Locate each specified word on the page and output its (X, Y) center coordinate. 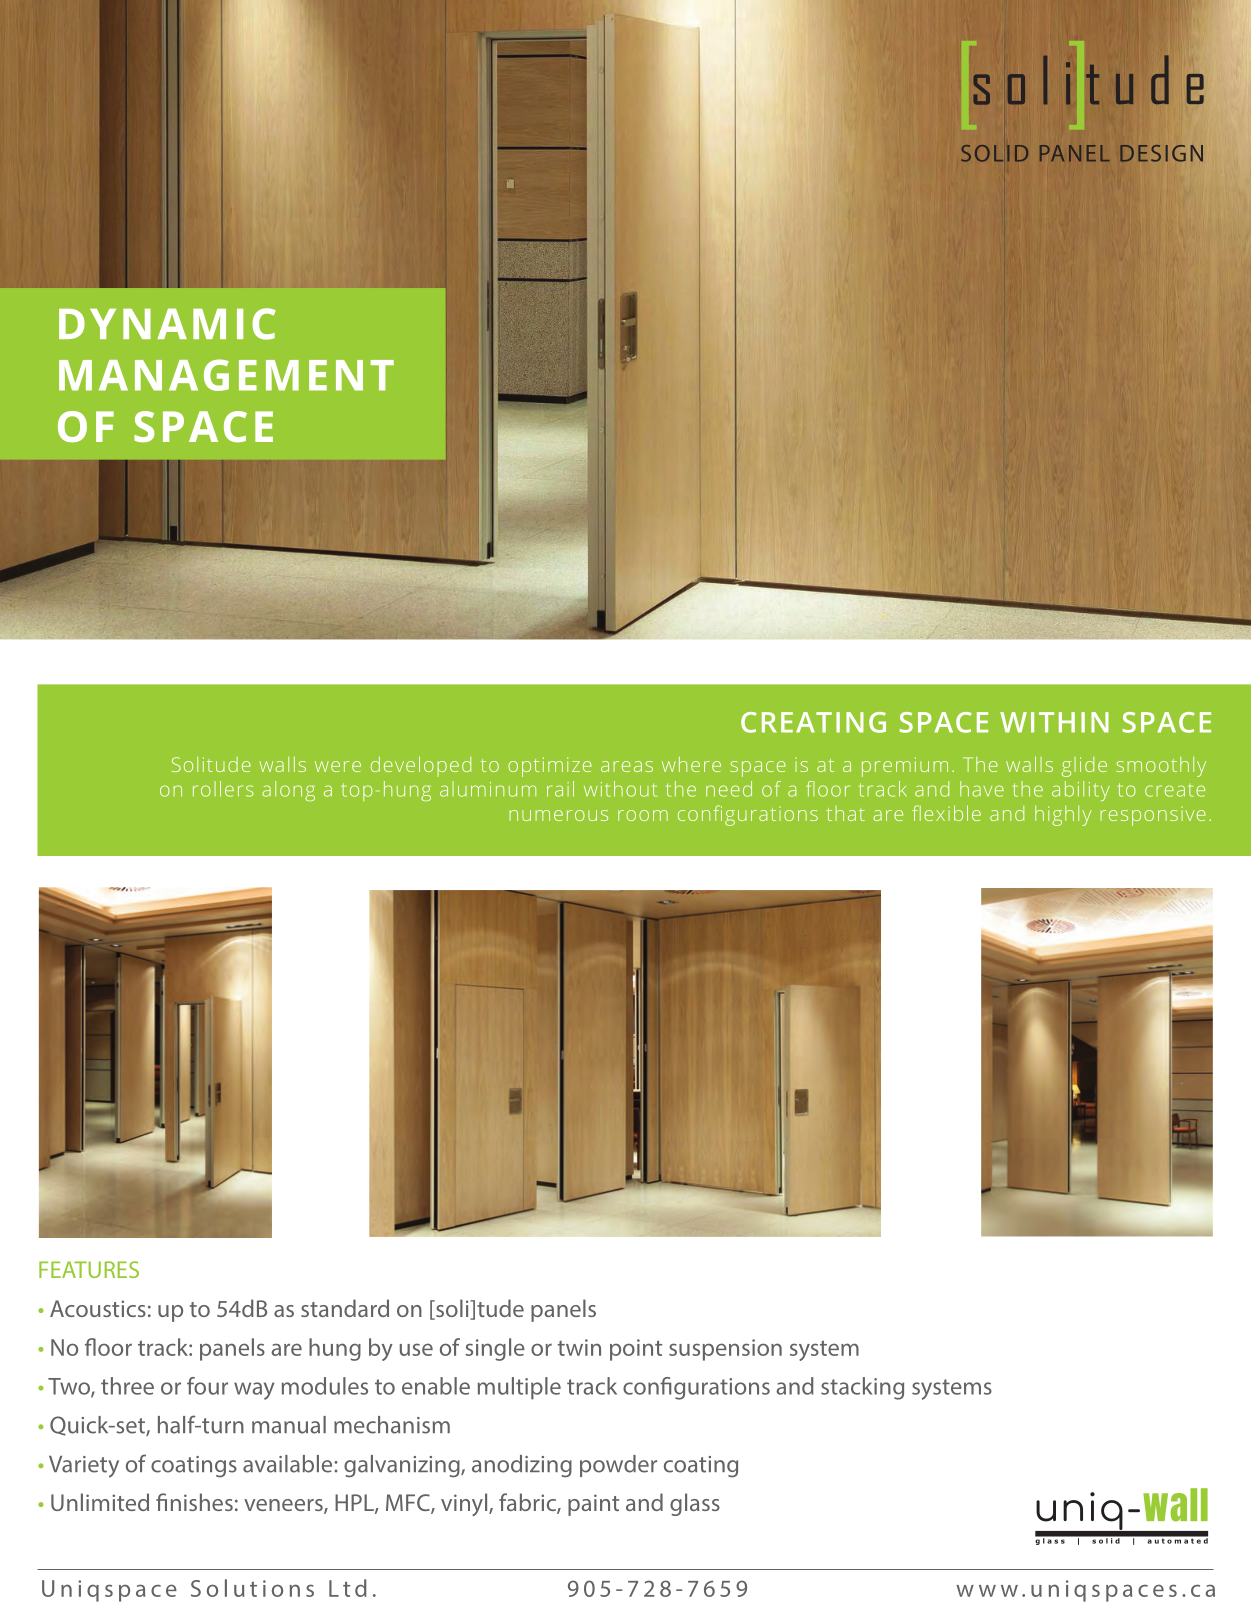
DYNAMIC (167, 324)
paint (593, 1505)
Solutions (252, 1588)
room (643, 815)
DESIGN (1161, 153)
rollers (223, 789)
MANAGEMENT (226, 375)
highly (1063, 816)
